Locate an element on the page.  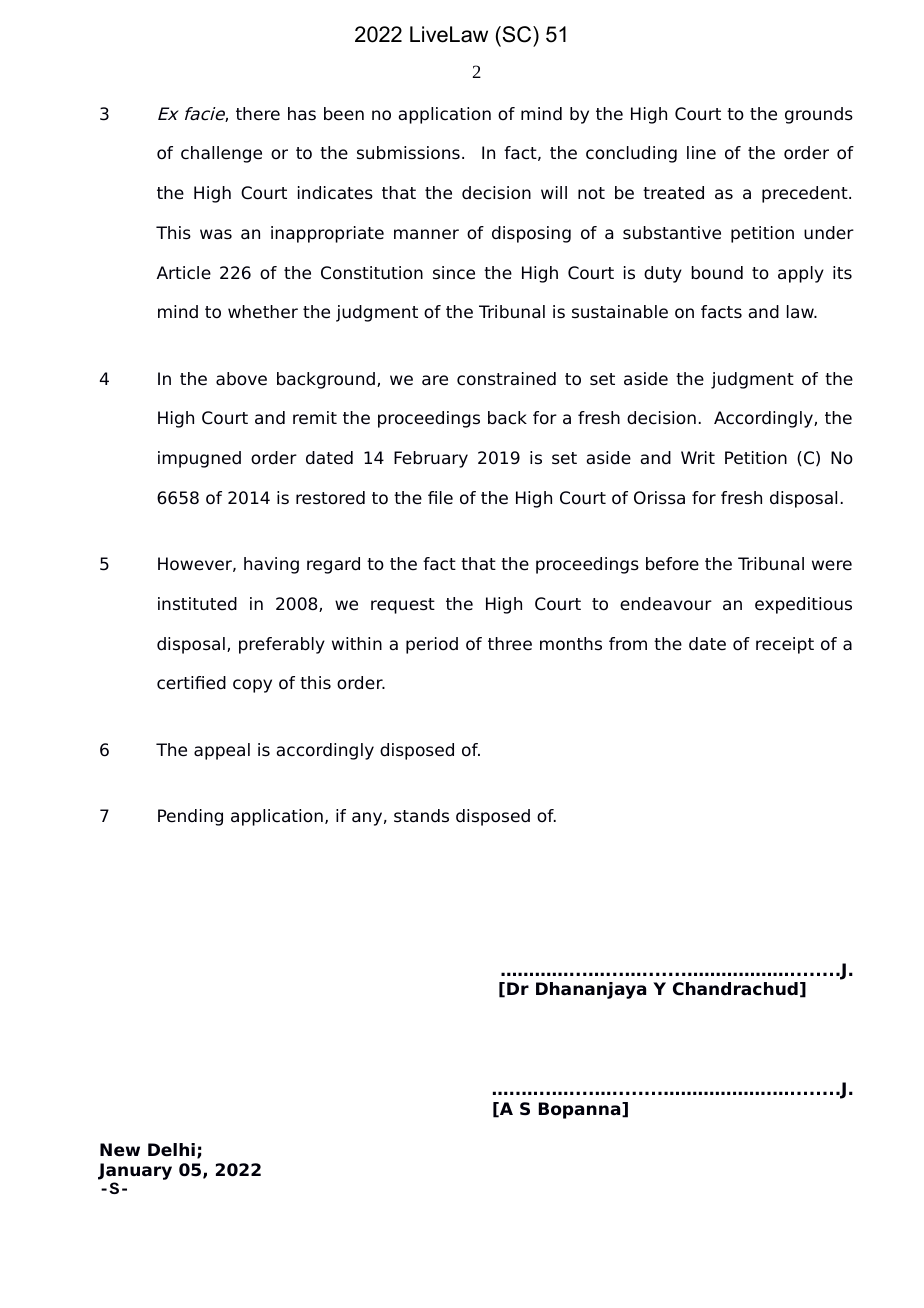
challenge is located at coordinates (221, 154).
